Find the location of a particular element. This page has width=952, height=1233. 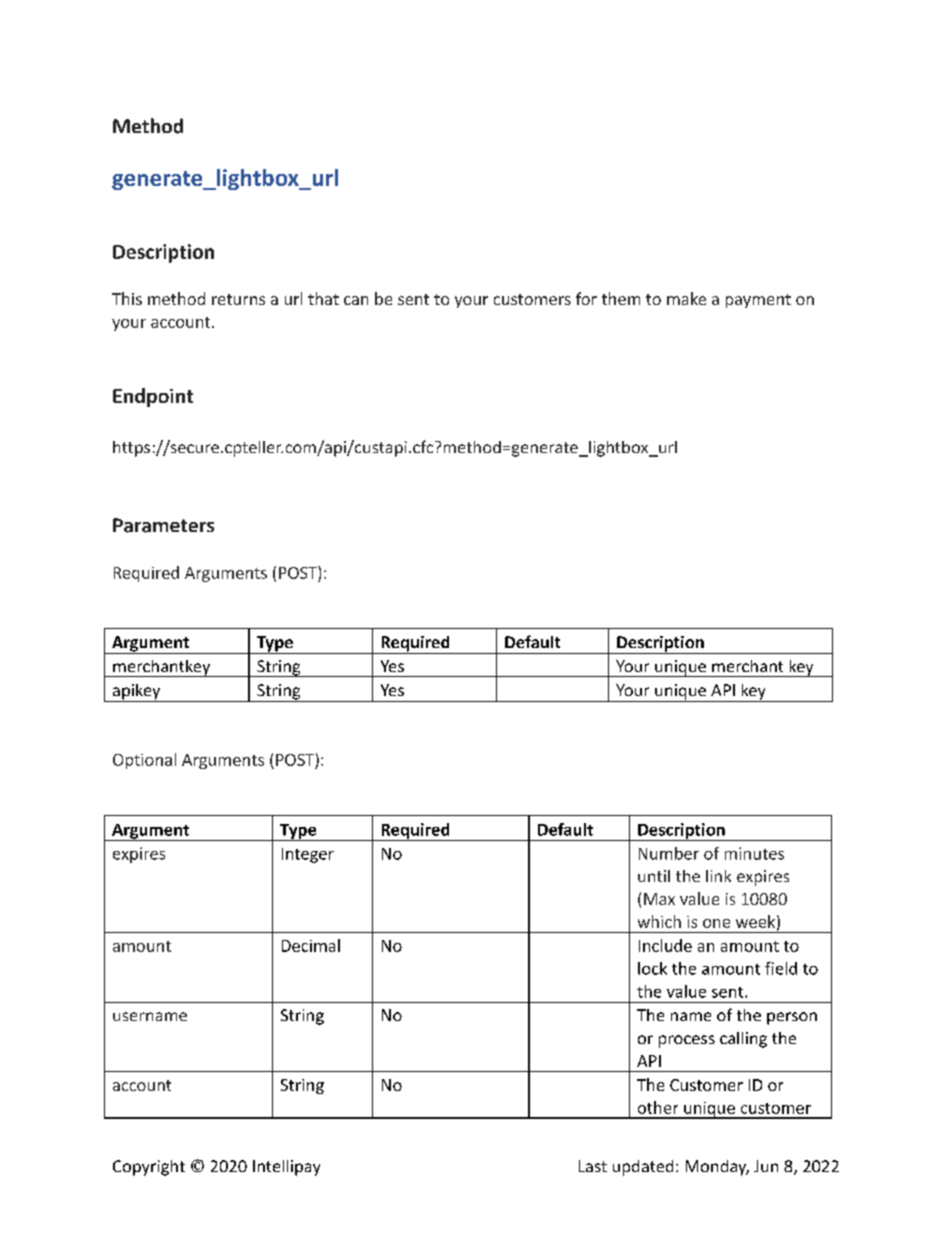

can is located at coordinates (356, 300).
